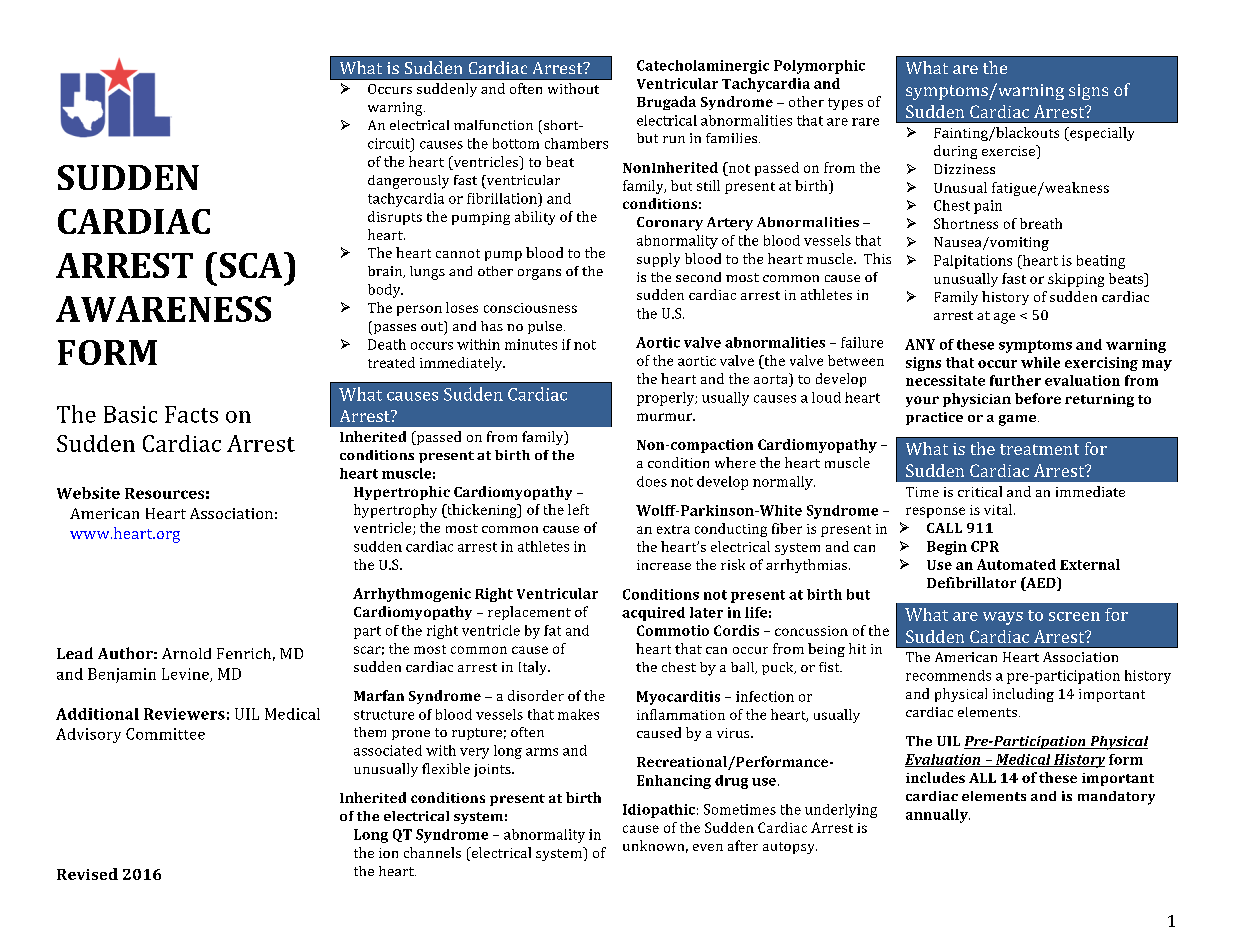 The image size is (1233, 952). Describe the element at coordinates (87, 874) in the document. I see `Revised` at that location.
